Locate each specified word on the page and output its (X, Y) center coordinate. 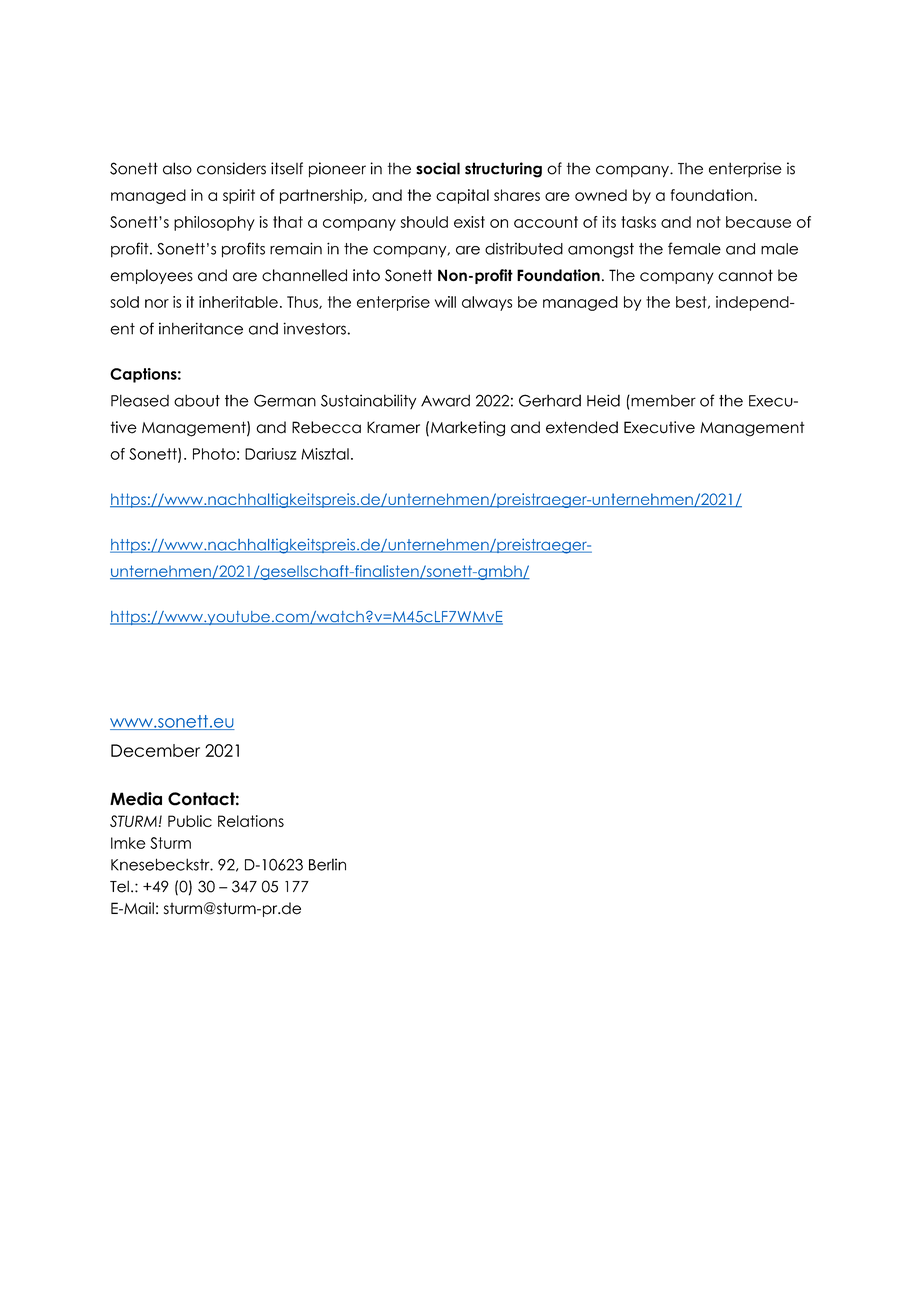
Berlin (327, 864)
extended (582, 427)
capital (462, 196)
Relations (251, 821)
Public (190, 821)
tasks (638, 222)
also (177, 168)
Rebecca (326, 427)
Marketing (468, 429)
